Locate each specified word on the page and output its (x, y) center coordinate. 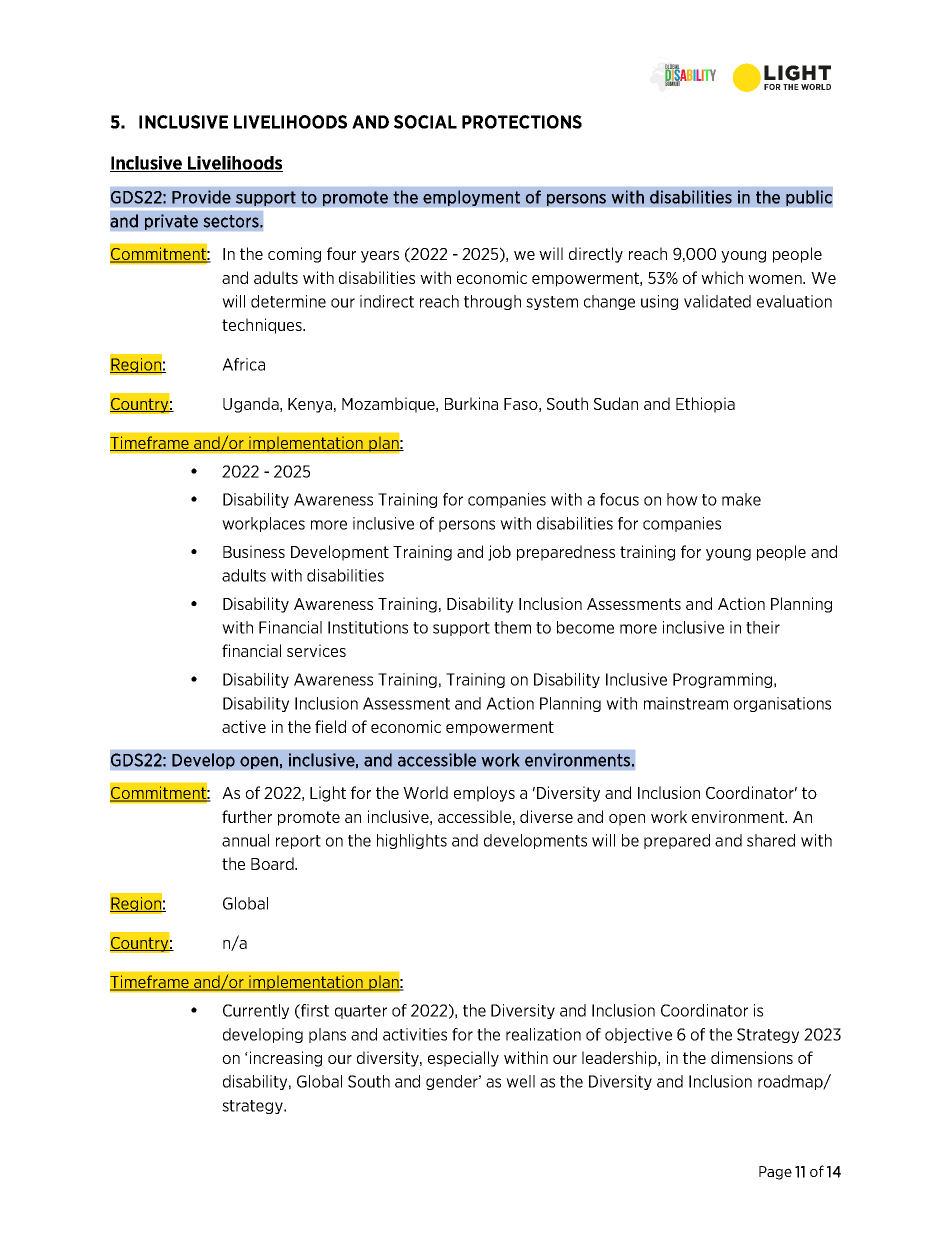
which (722, 277)
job (499, 553)
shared (771, 840)
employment (471, 198)
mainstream (686, 703)
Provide (201, 197)
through (492, 302)
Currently (256, 1011)
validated (717, 301)
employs (484, 794)
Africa (243, 364)
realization (543, 1034)
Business (254, 551)
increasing (286, 1059)
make (741, 499)
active (244, 726)
